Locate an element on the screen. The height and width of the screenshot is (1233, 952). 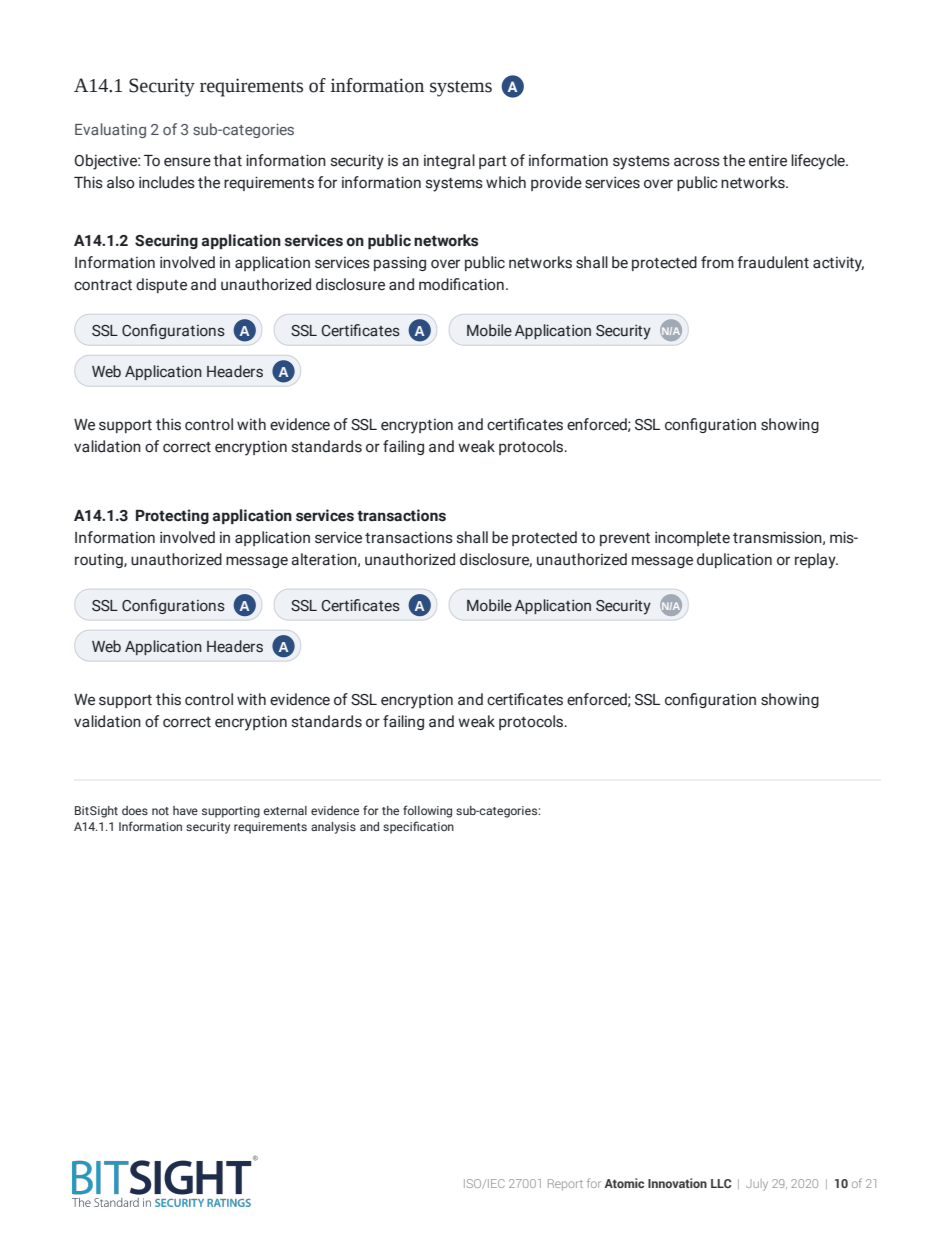
Report is located at coordinates (565, 1184).
